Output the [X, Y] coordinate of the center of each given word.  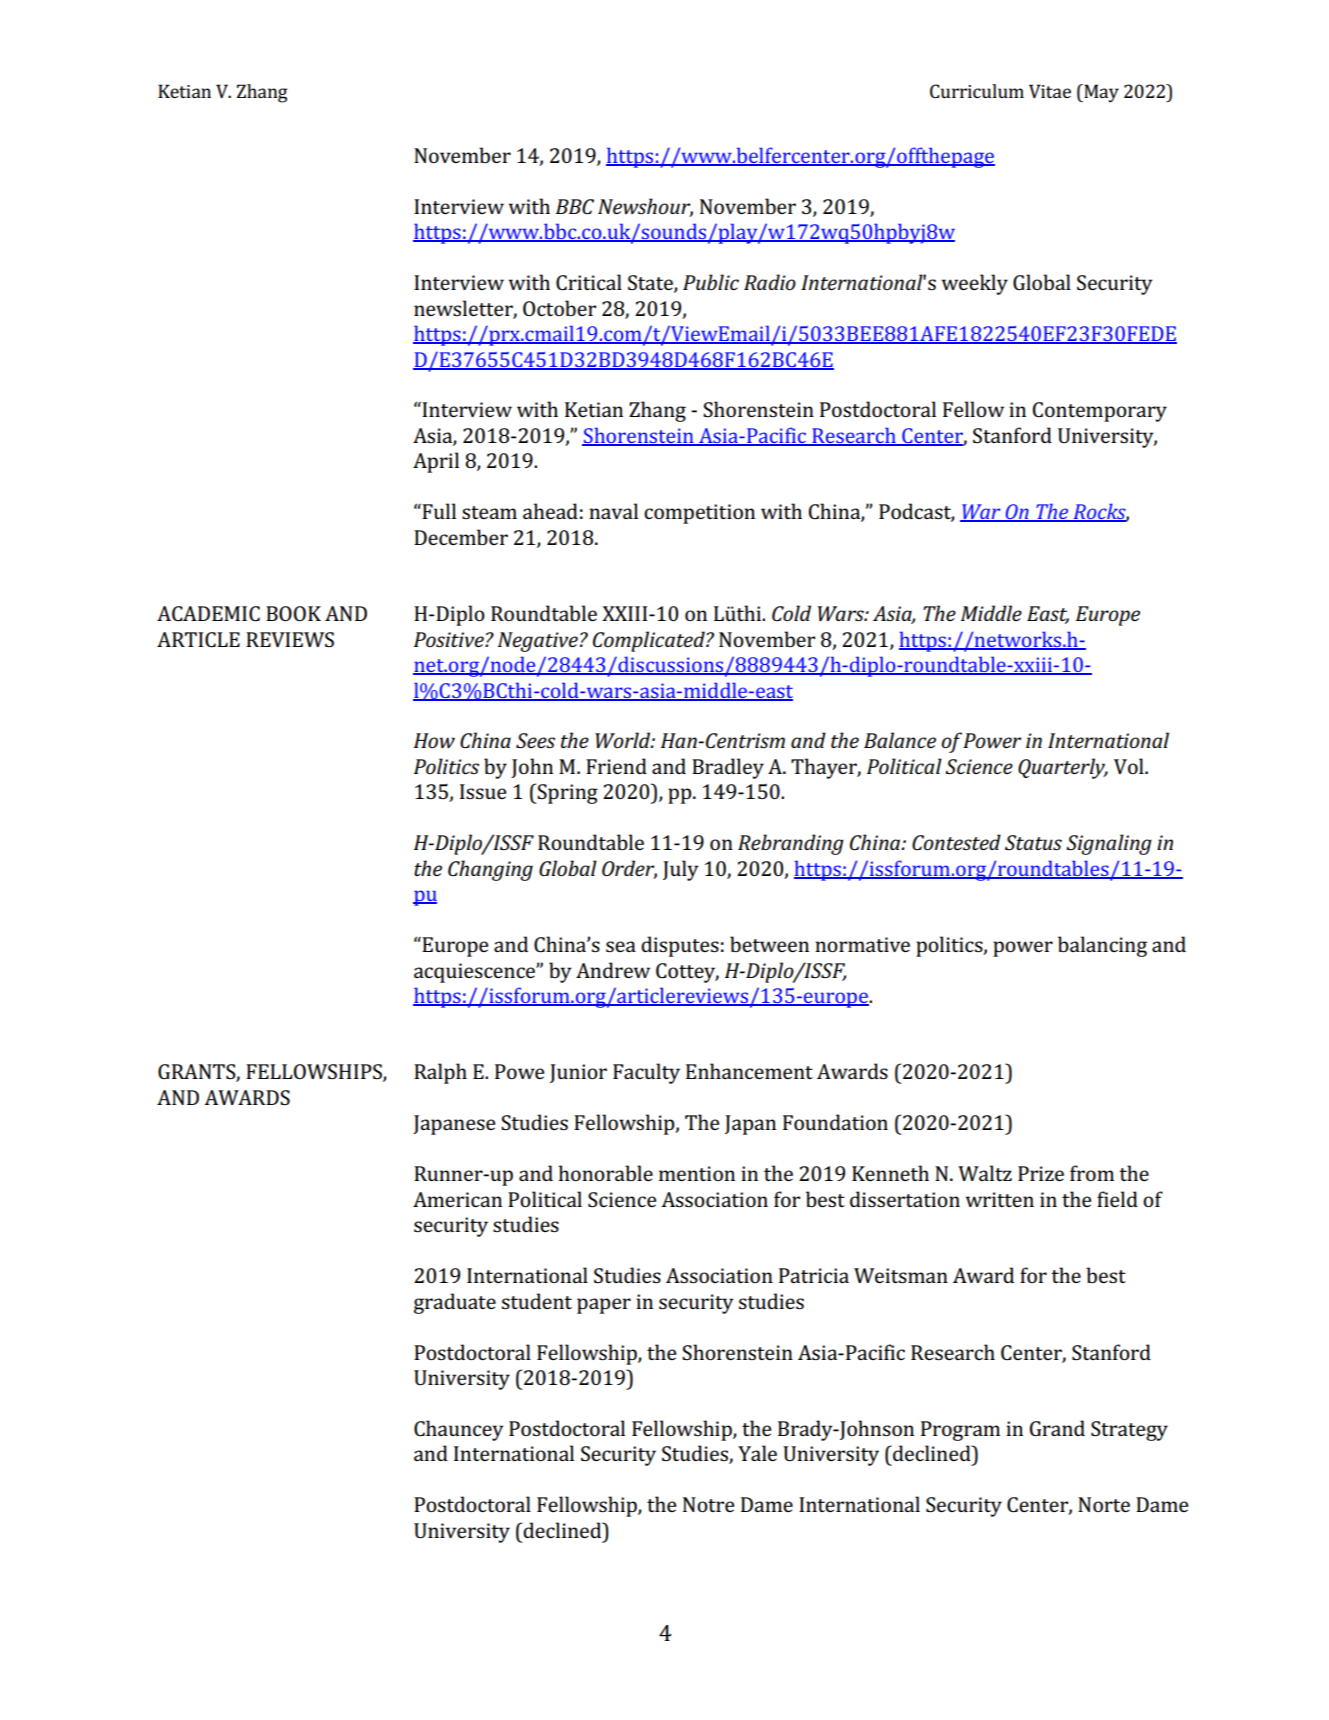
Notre [708, 1504]
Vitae [1050, 91]
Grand [1057, 1428]
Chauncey [458, 1430]
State [651, 284]
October [559, 308]
